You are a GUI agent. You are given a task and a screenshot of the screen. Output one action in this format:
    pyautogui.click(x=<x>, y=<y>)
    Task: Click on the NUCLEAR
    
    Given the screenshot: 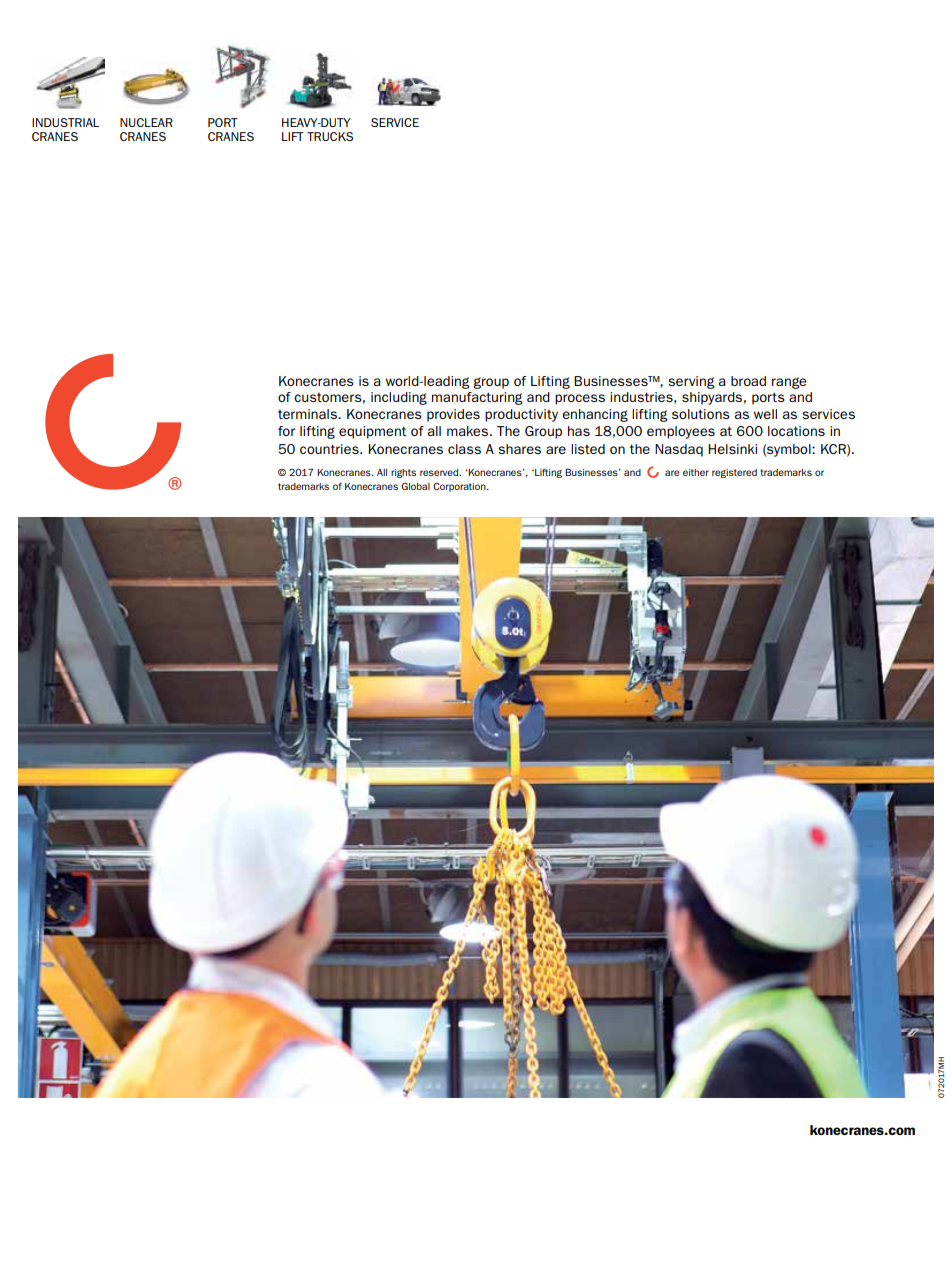 What is the action you would take?
    pyautogui.click(x=146, y=122)
